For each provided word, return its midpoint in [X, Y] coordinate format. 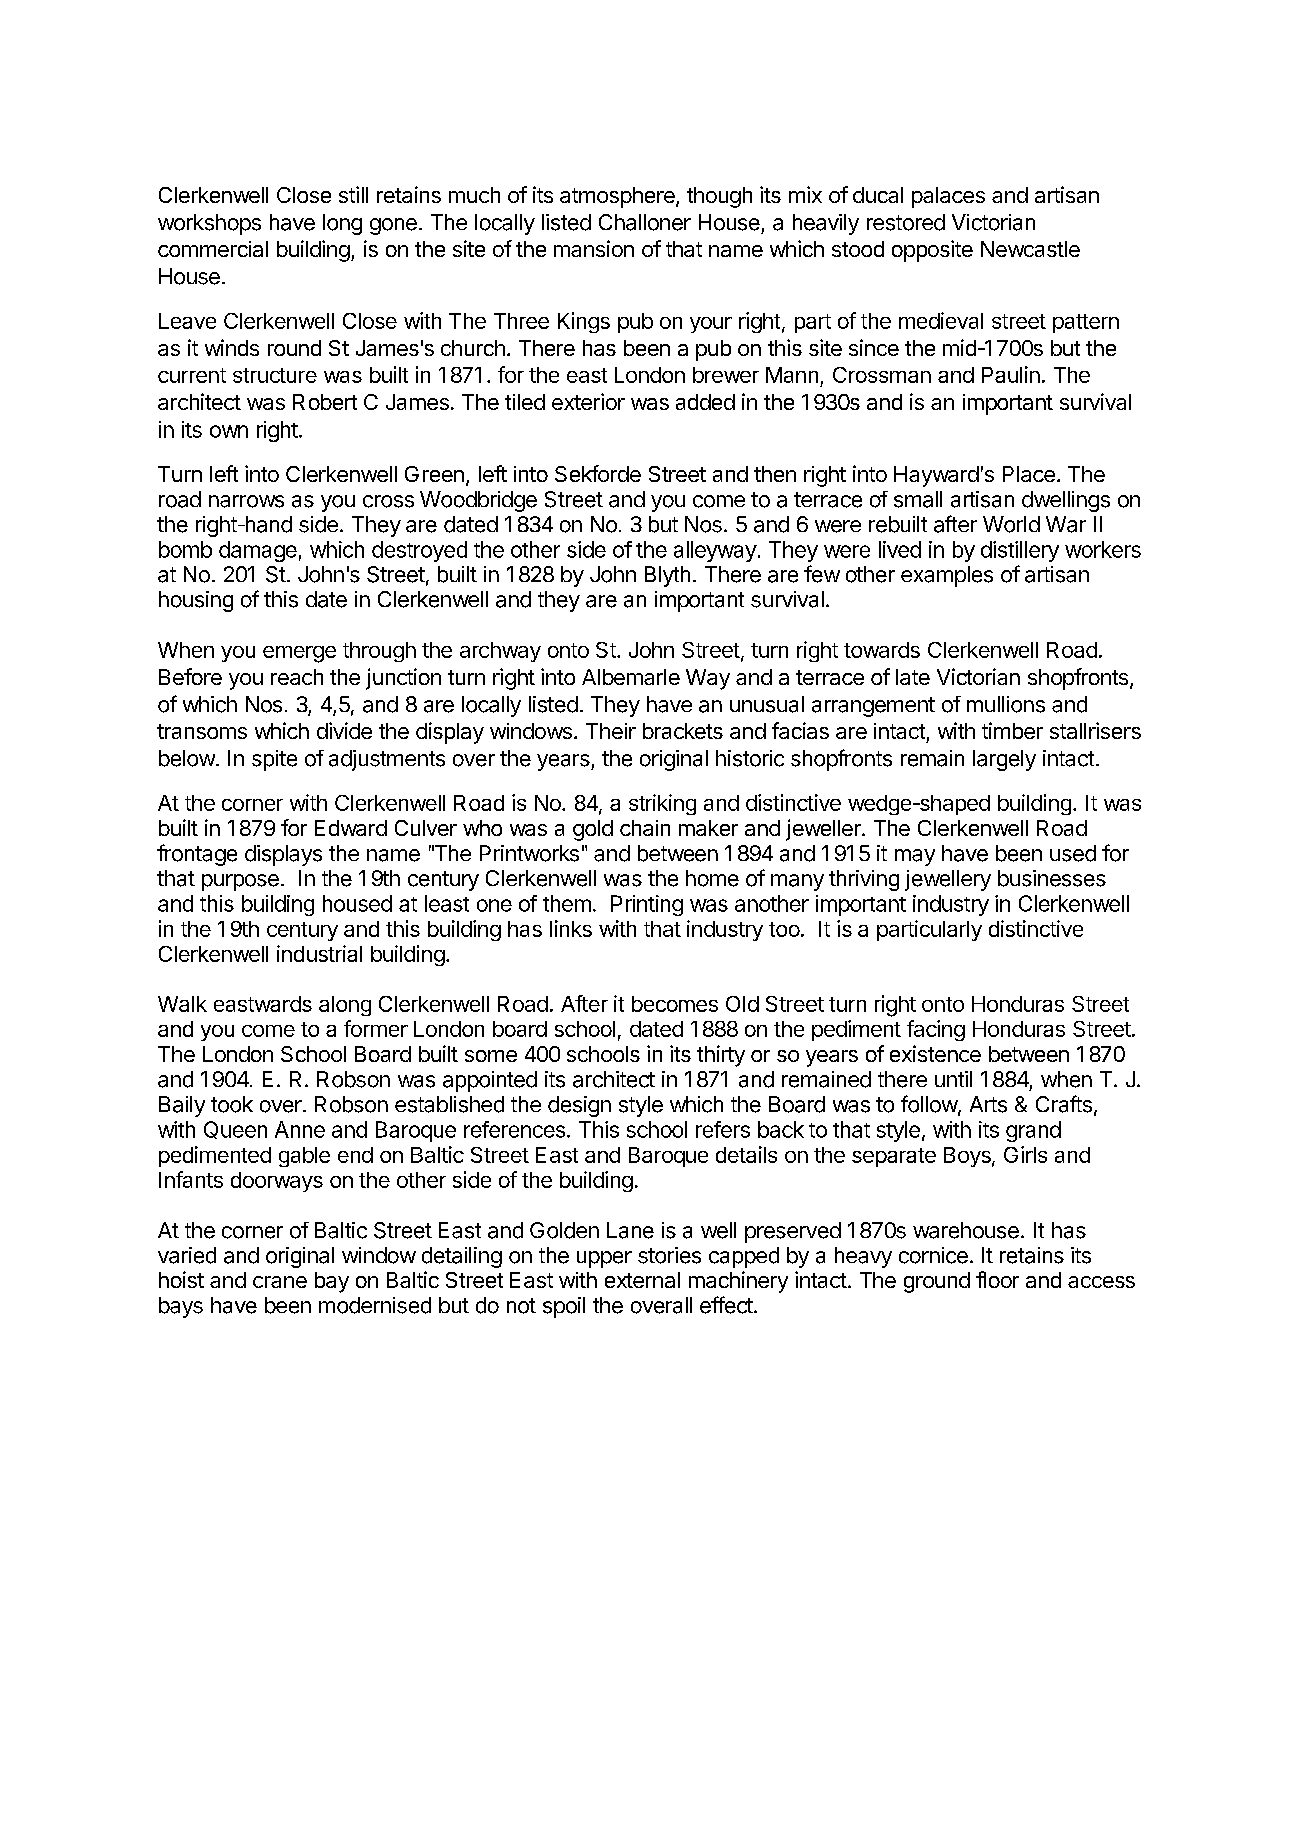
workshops [209, 224]
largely [1004, 760]
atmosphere [618, 197]
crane [280, 1282]
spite [274, 760]
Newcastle [1030, 249]
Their [611, 731]
